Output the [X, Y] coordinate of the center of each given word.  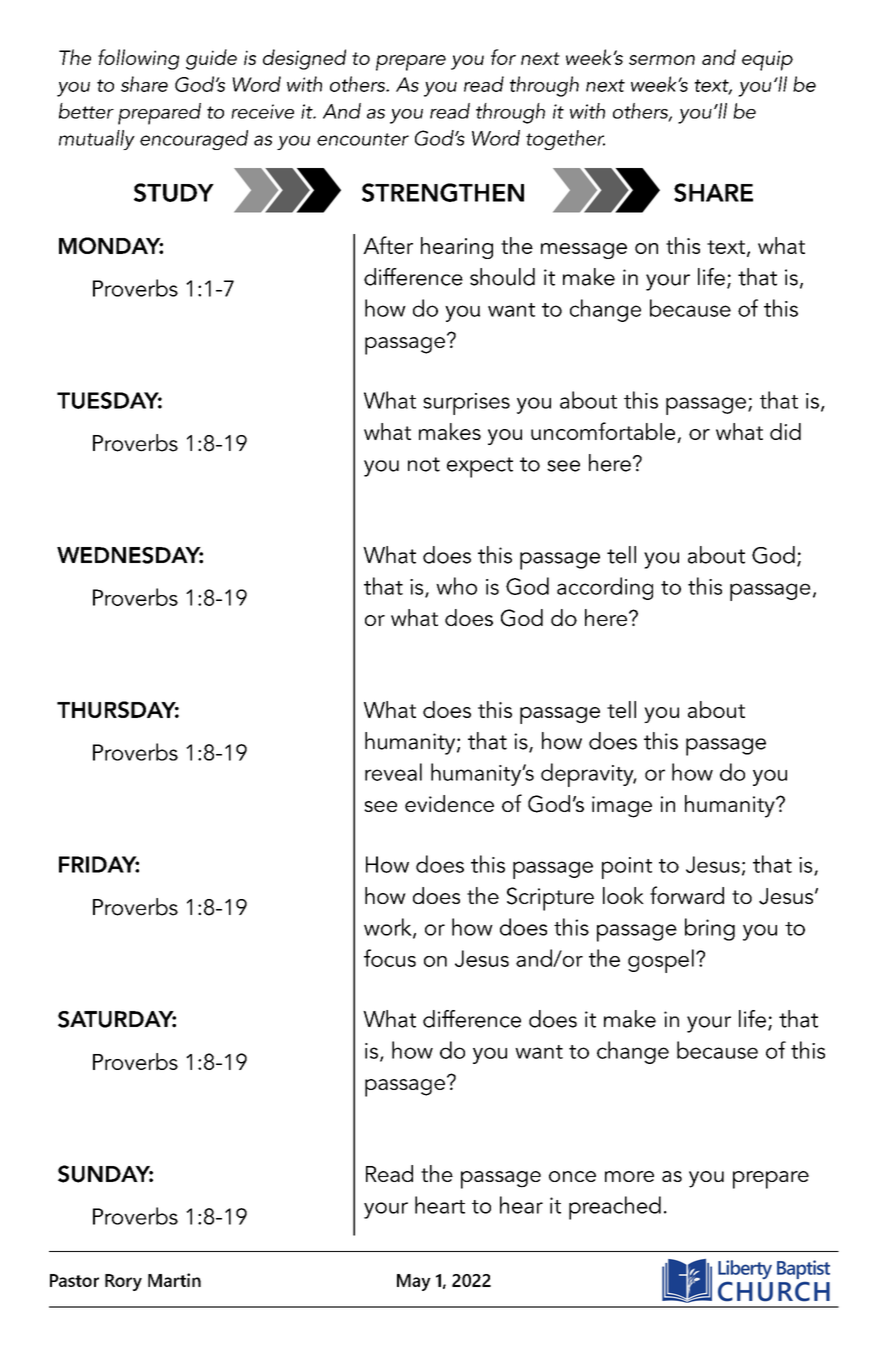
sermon [662, 60]
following [138, 59]
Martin [174, 1280]
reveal [393, 772]
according [605, 588]
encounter [363, 139]
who [456, 586]
